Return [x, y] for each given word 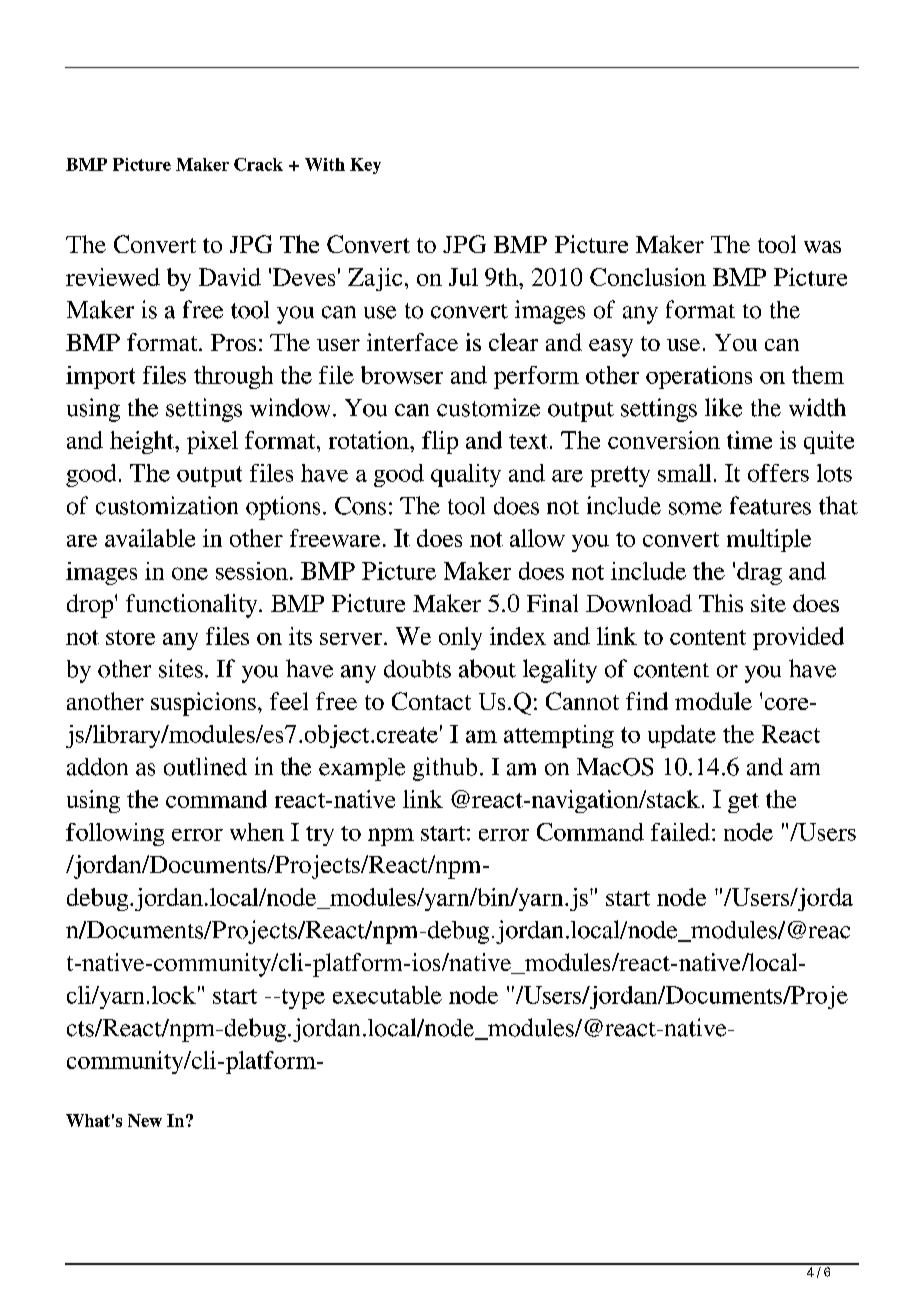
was [822, 247]
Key [365, 166]
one [190, 573]
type [302, 999]
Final [552, 603]
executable [387, 995]
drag [759, 573]
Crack [258, 164]
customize [488, 407]
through [233, 377]
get [743, 803]
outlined [205, 766]
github [445, 769]
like [723, 407]
